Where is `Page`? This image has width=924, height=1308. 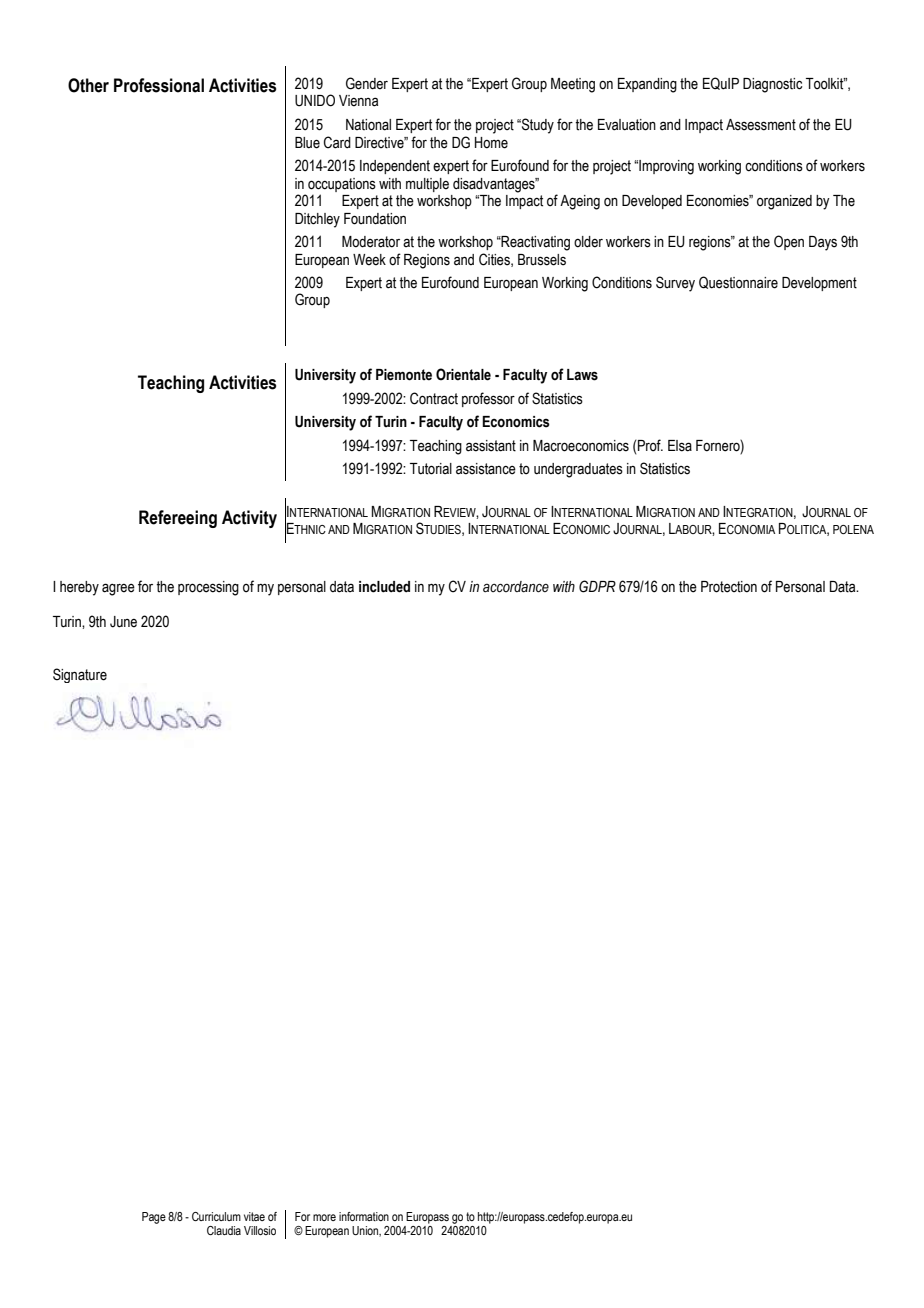
Page is located at coordinates (154, 1218).
